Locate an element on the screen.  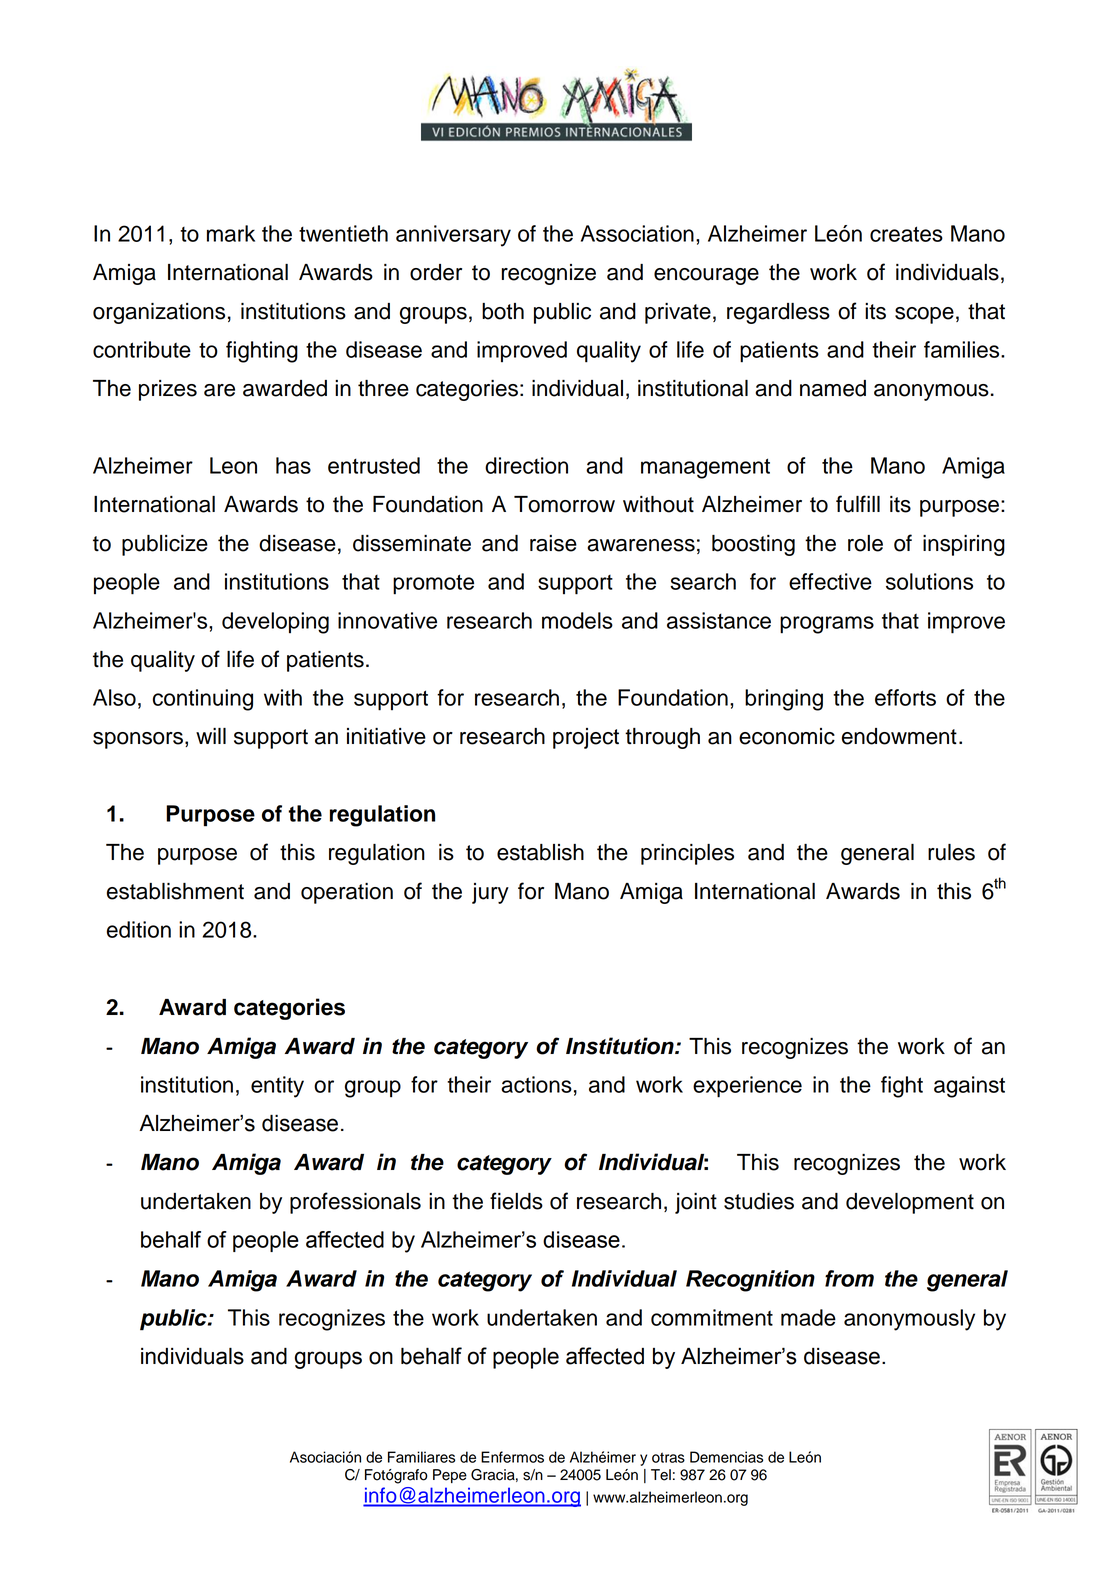
programs is located at coordinates (827, 625).
